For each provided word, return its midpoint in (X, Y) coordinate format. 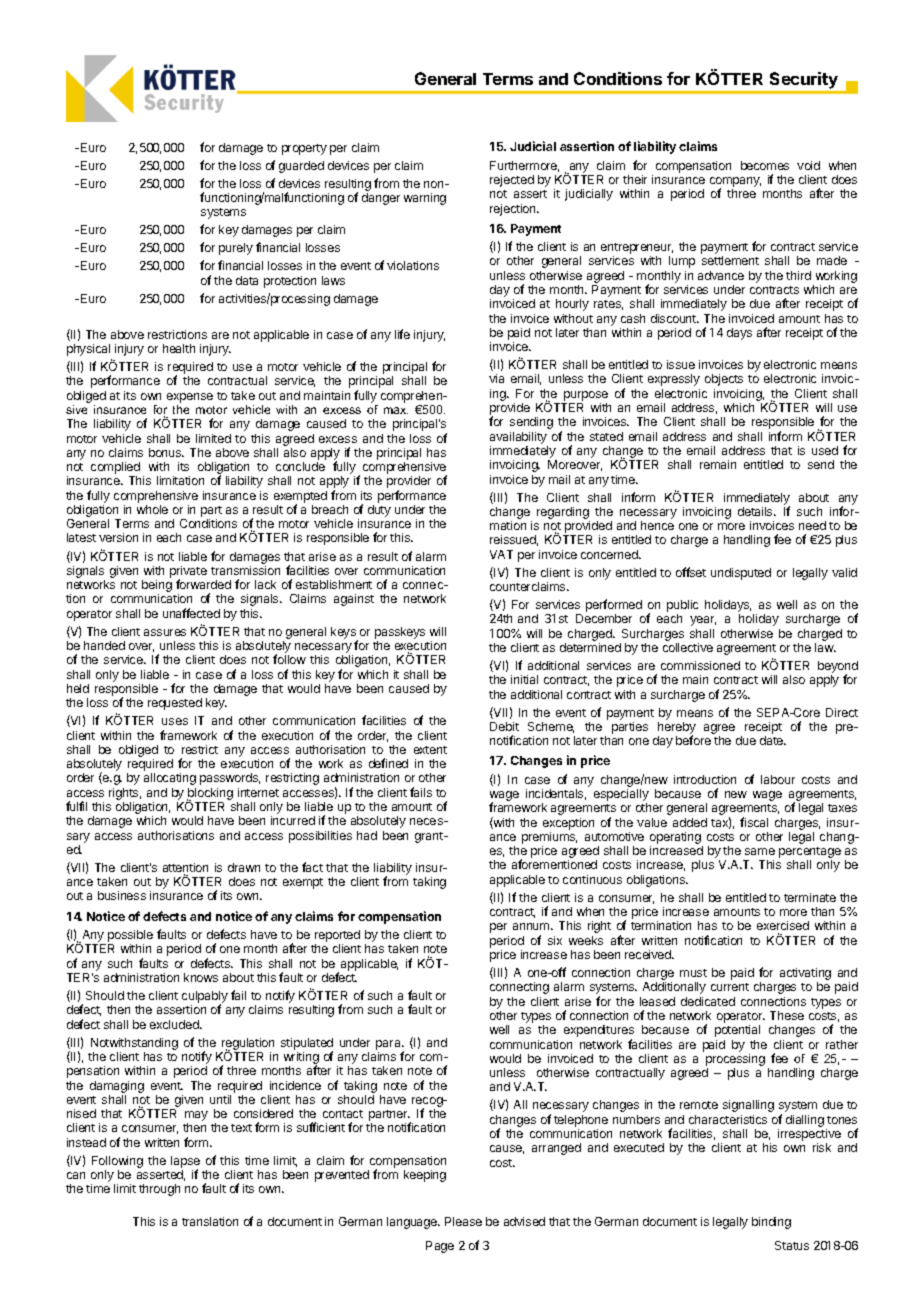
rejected (512, 181)
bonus (166, 452)
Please (463, 1221)
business (122, 895)
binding (771, 1223)
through (159, 1190)
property (304, 149)
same (760, 851)
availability (518, 438)
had (367, 835)
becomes (765, 165)
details (756, 511)
